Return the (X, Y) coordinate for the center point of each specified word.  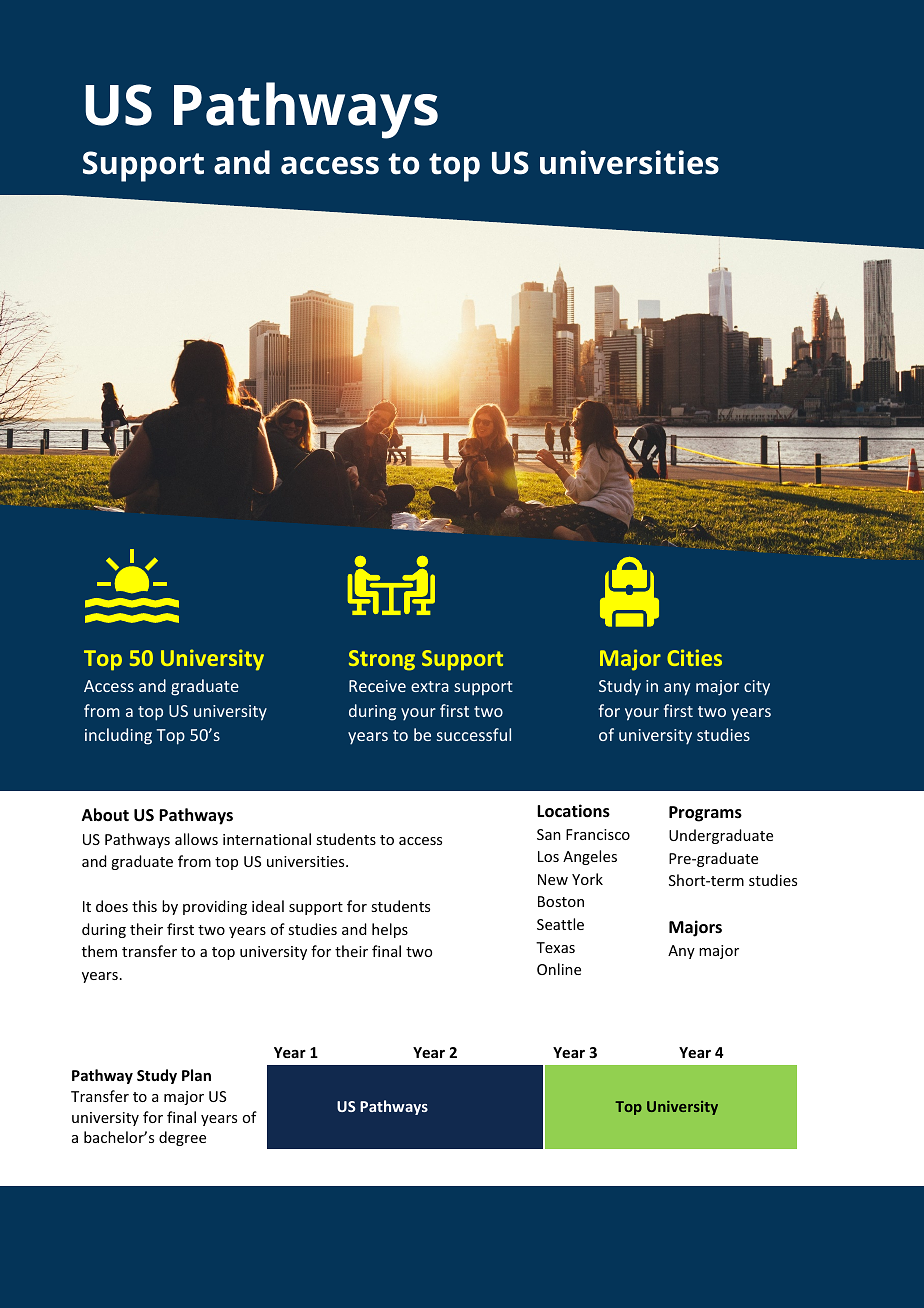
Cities (694, 657)
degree (182, 1138)
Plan (196, 1075)
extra (430, 686)
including (118, 736)
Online (559, 969)
